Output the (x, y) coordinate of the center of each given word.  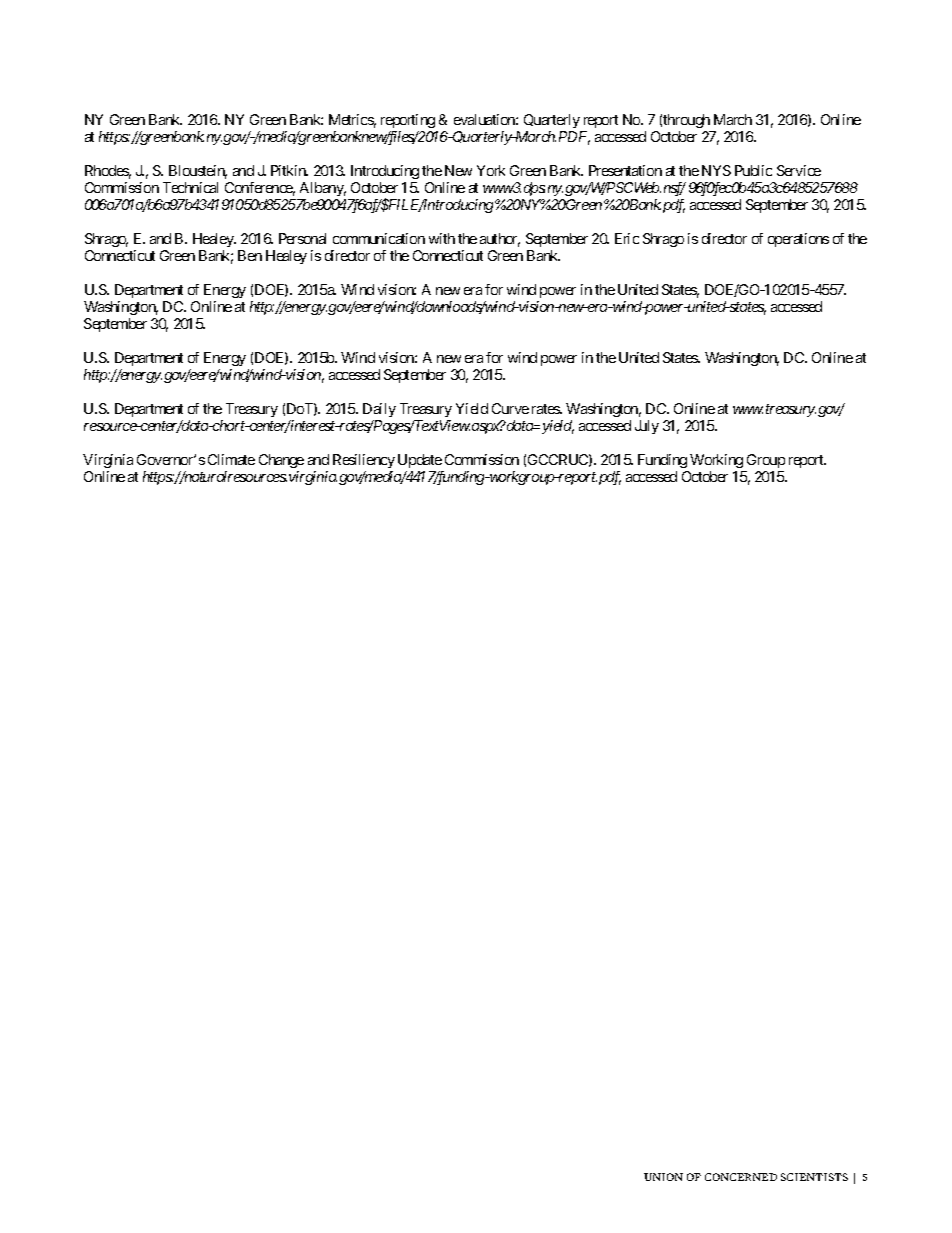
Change (281, 461)
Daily (379, 410)
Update (420, 461)
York (491, 170)
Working (716, 461)
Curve (510, 408)
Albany (323, 189)
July (647, 427)
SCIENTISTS (814, 1177)
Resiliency (364, 461)
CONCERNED (741, 1177)
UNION (663, 1177)
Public (753, 170)
